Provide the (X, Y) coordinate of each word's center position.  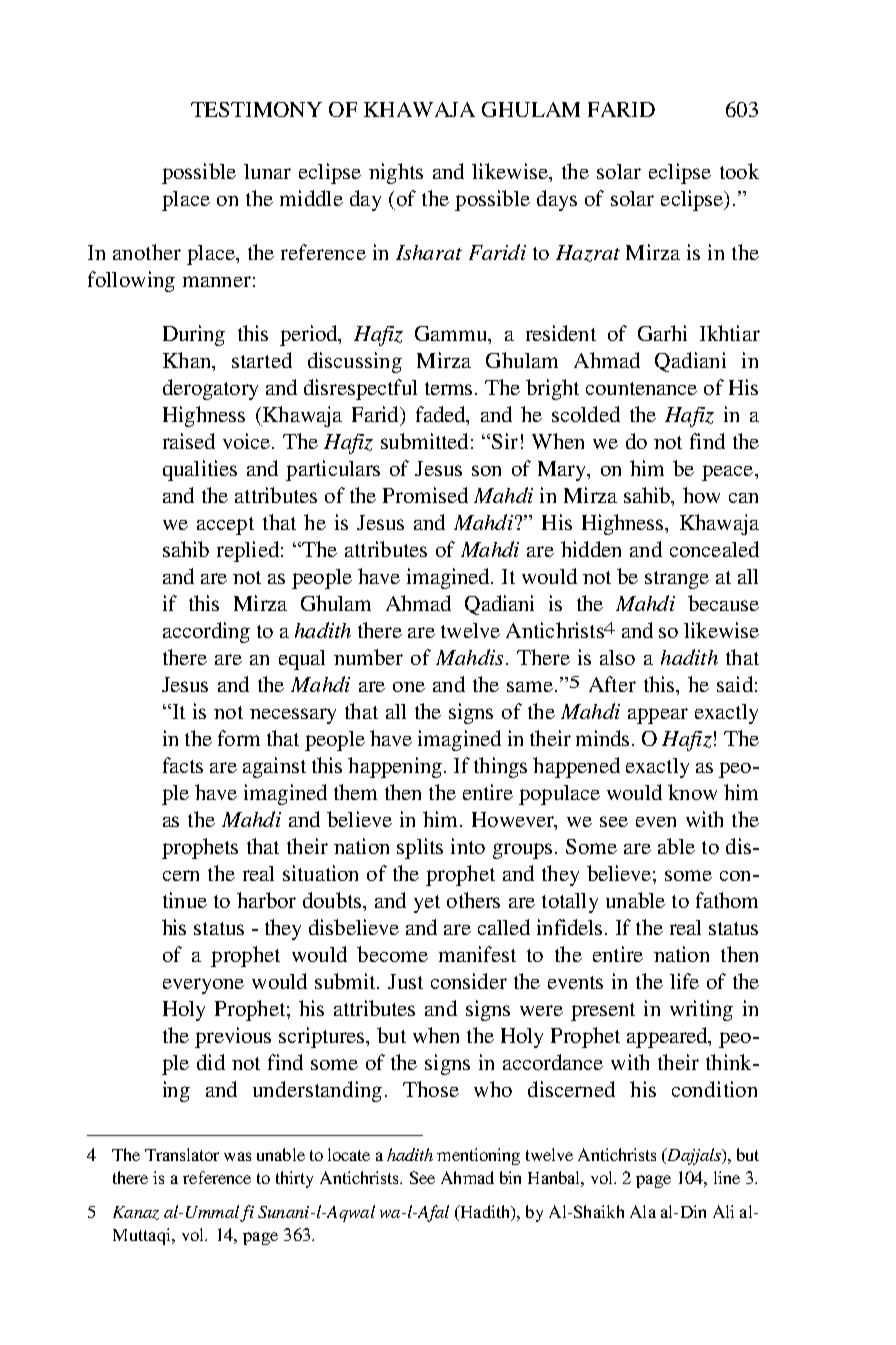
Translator (182, 1154)
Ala (643, 1211)
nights (396, 173)
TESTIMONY (256, 109)
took (739, 171)
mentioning (478, 1156)
